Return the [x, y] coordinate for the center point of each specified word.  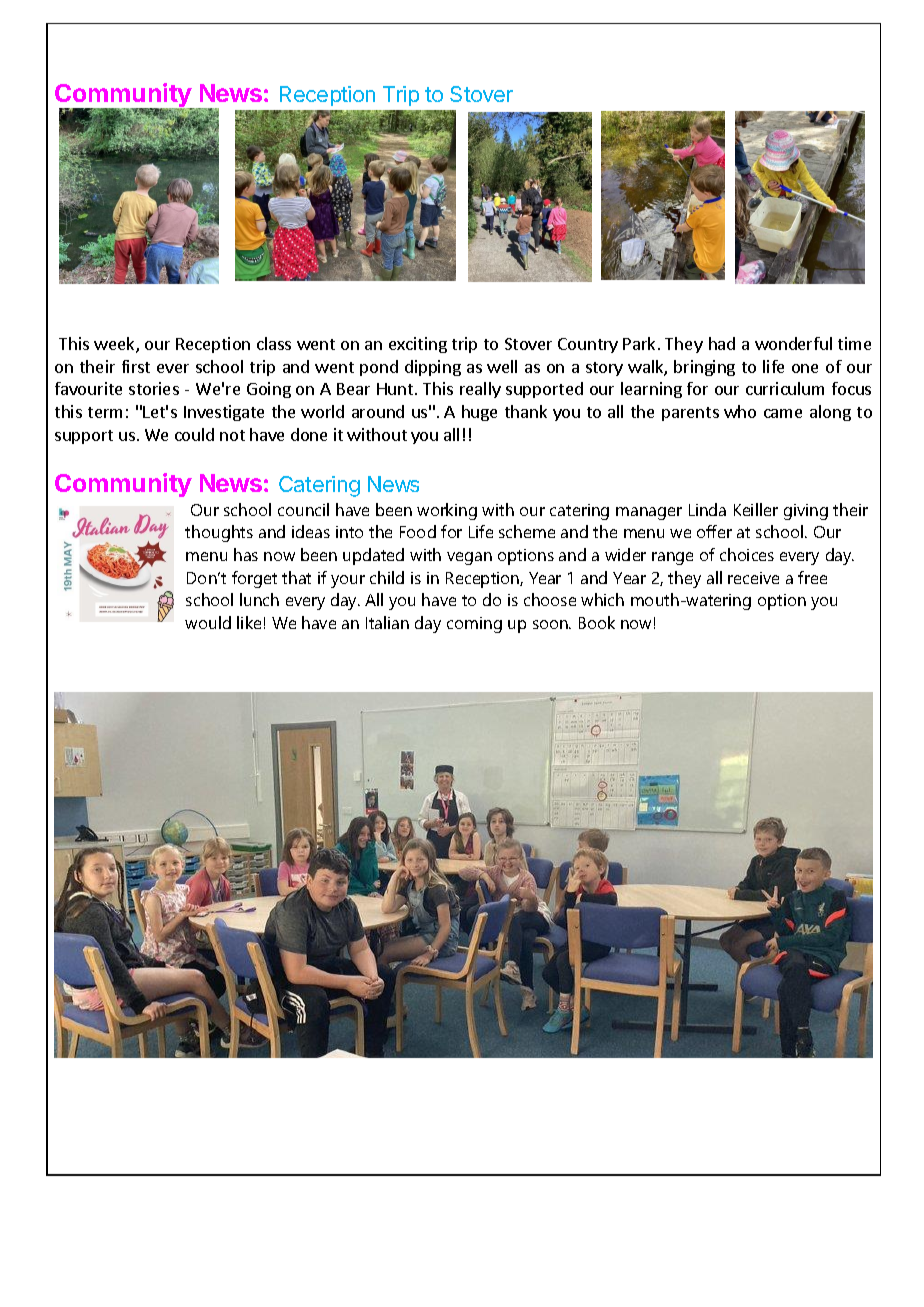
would [208, 622]
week [115, 345]
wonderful [793, 343]
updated [373, 556]
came [783, 413]
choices [747, 554]
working [447, 511]
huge [479, 413]
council [303, 509]
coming [474, 625]
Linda [707, 509]
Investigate [224, 413]
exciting [418, 345]
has [246, 554]
